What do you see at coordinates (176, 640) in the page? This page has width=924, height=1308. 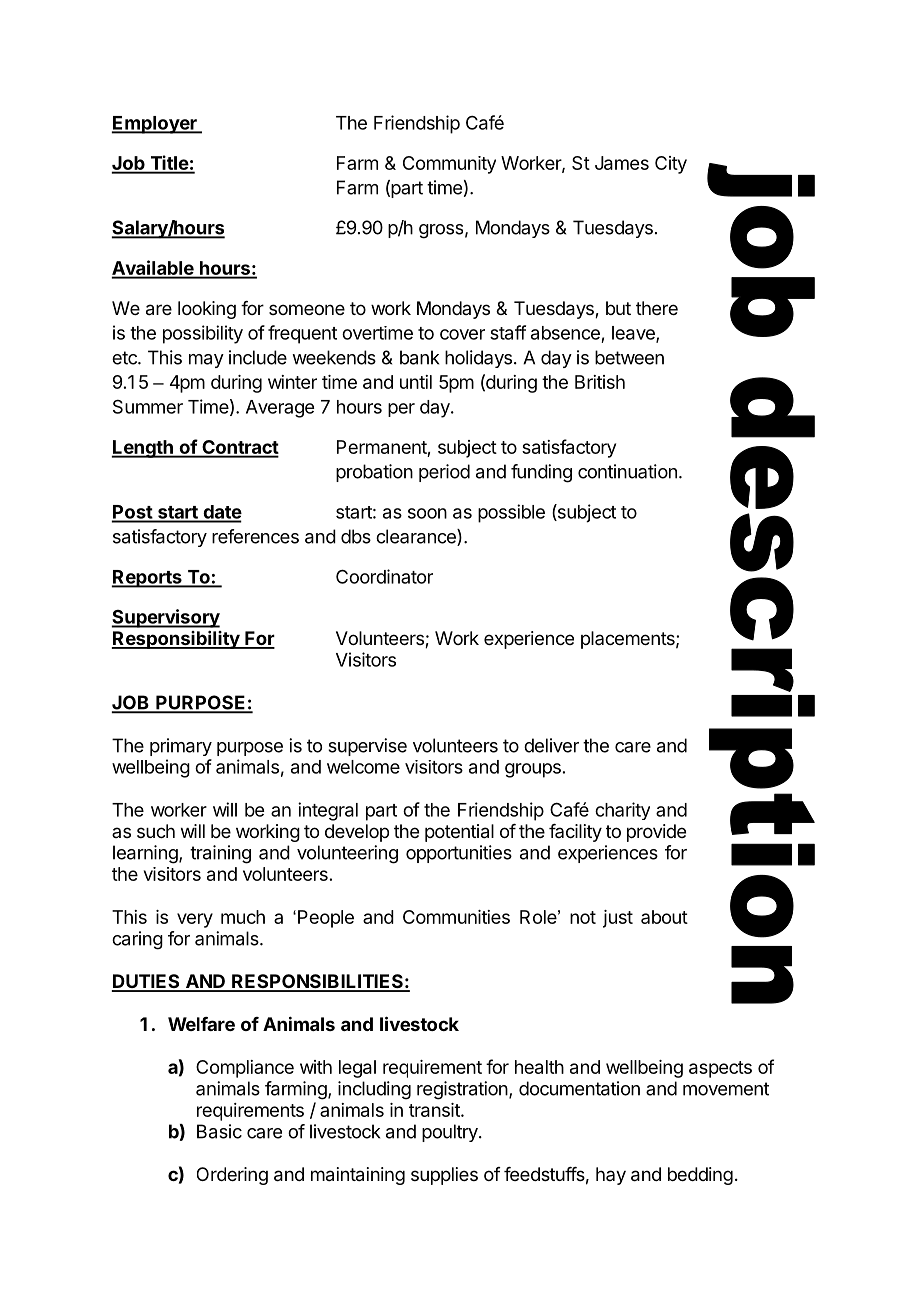 I see `Responsibility` at bounding box center [176, 640].
